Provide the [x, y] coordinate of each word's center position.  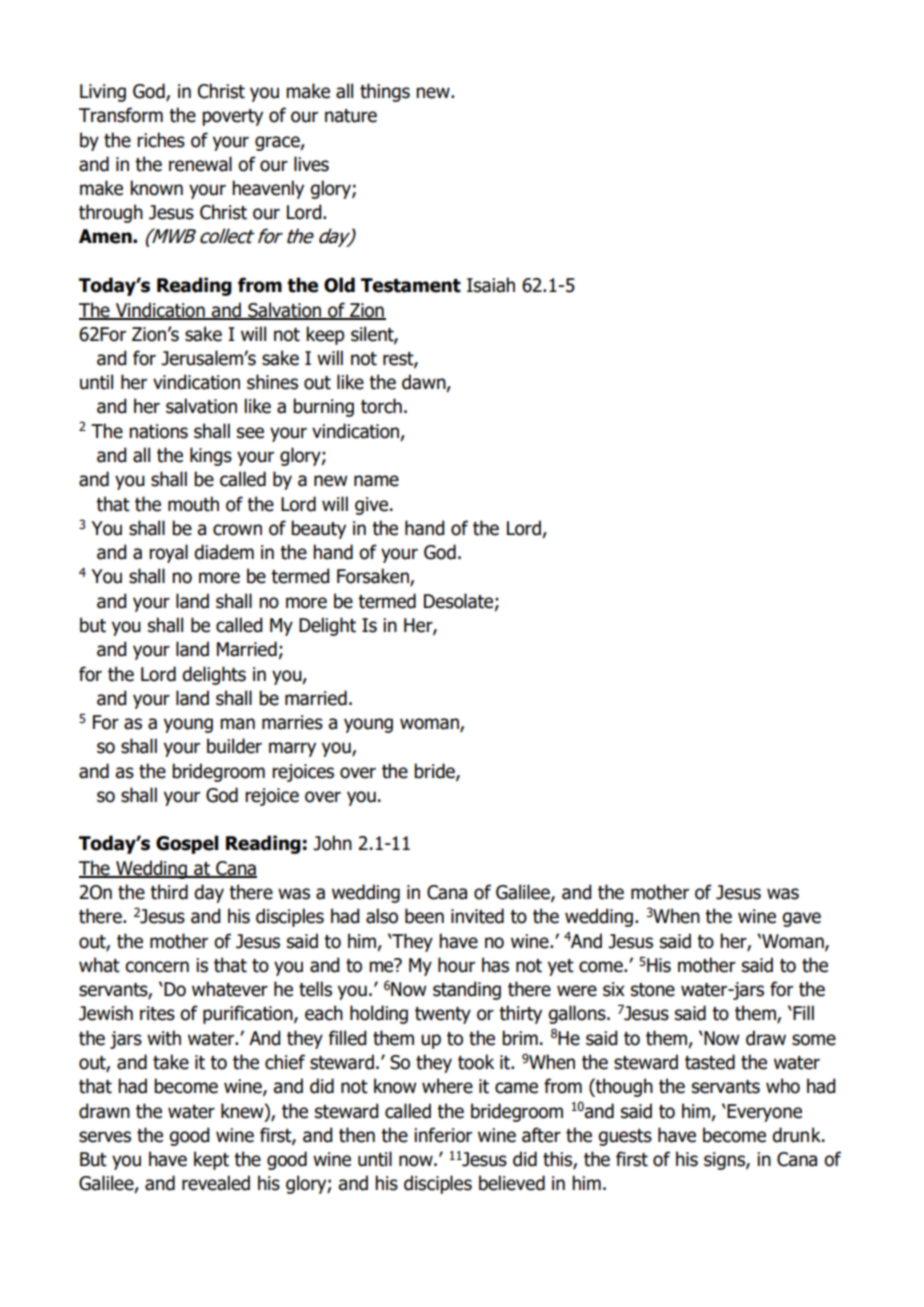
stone [653, 990]
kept [211, 1160]
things [385, 92]
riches [161, 140]
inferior [443, 1135]
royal [168, 553]
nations [158, 431]
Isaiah [491, 285]
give [373, 506]
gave [801, 919]
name [376, 481]
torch [381, 406]
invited [477, 916]
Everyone [764, 1113]
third [169, 892]
